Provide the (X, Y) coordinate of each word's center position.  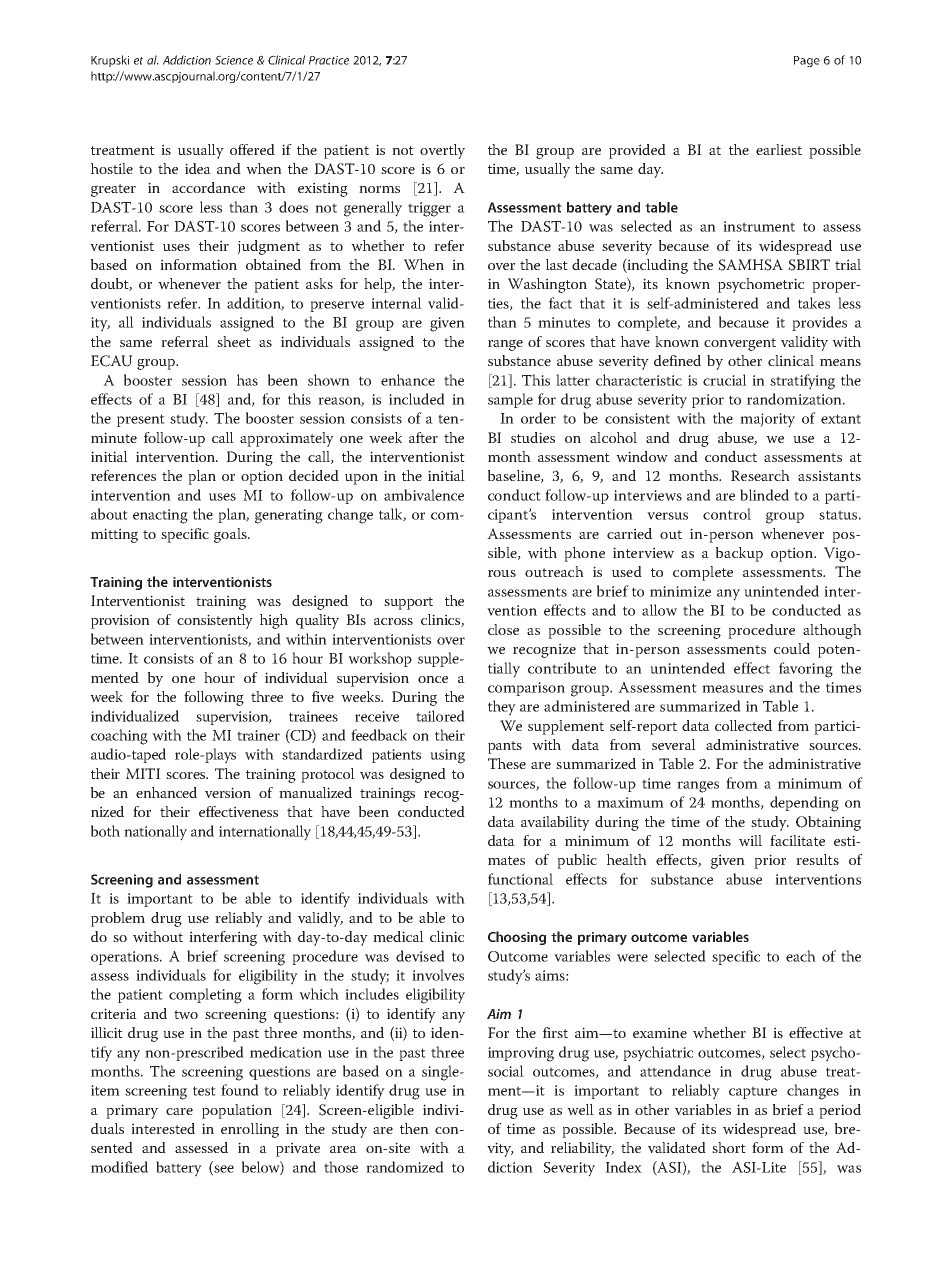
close (503, 629)
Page (807, 61)
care (179, 1111)
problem (118, 919)
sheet (234, 341)
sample (510, 400)
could (792, 648)
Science (234, 60)
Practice (329, 60)
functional (520, 879)
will (750, 841)
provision (120, 621)
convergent (740, 344)
